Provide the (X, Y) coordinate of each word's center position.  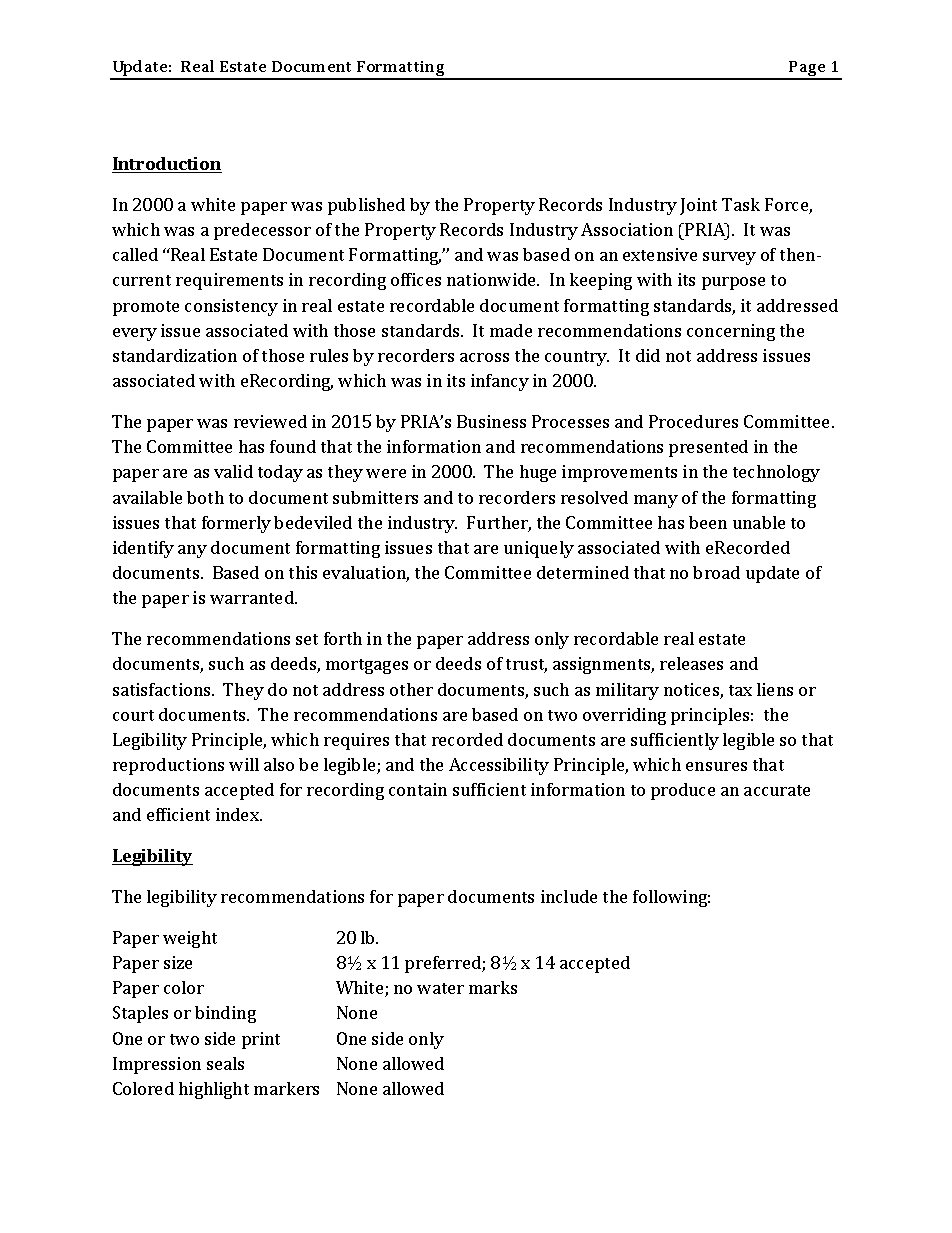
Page (807, 70)
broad (716, 572)
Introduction (167, 165)
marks (493, 987)
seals (225, 1063)
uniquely (539, 549)
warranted (253, 597)
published (366, 206)
